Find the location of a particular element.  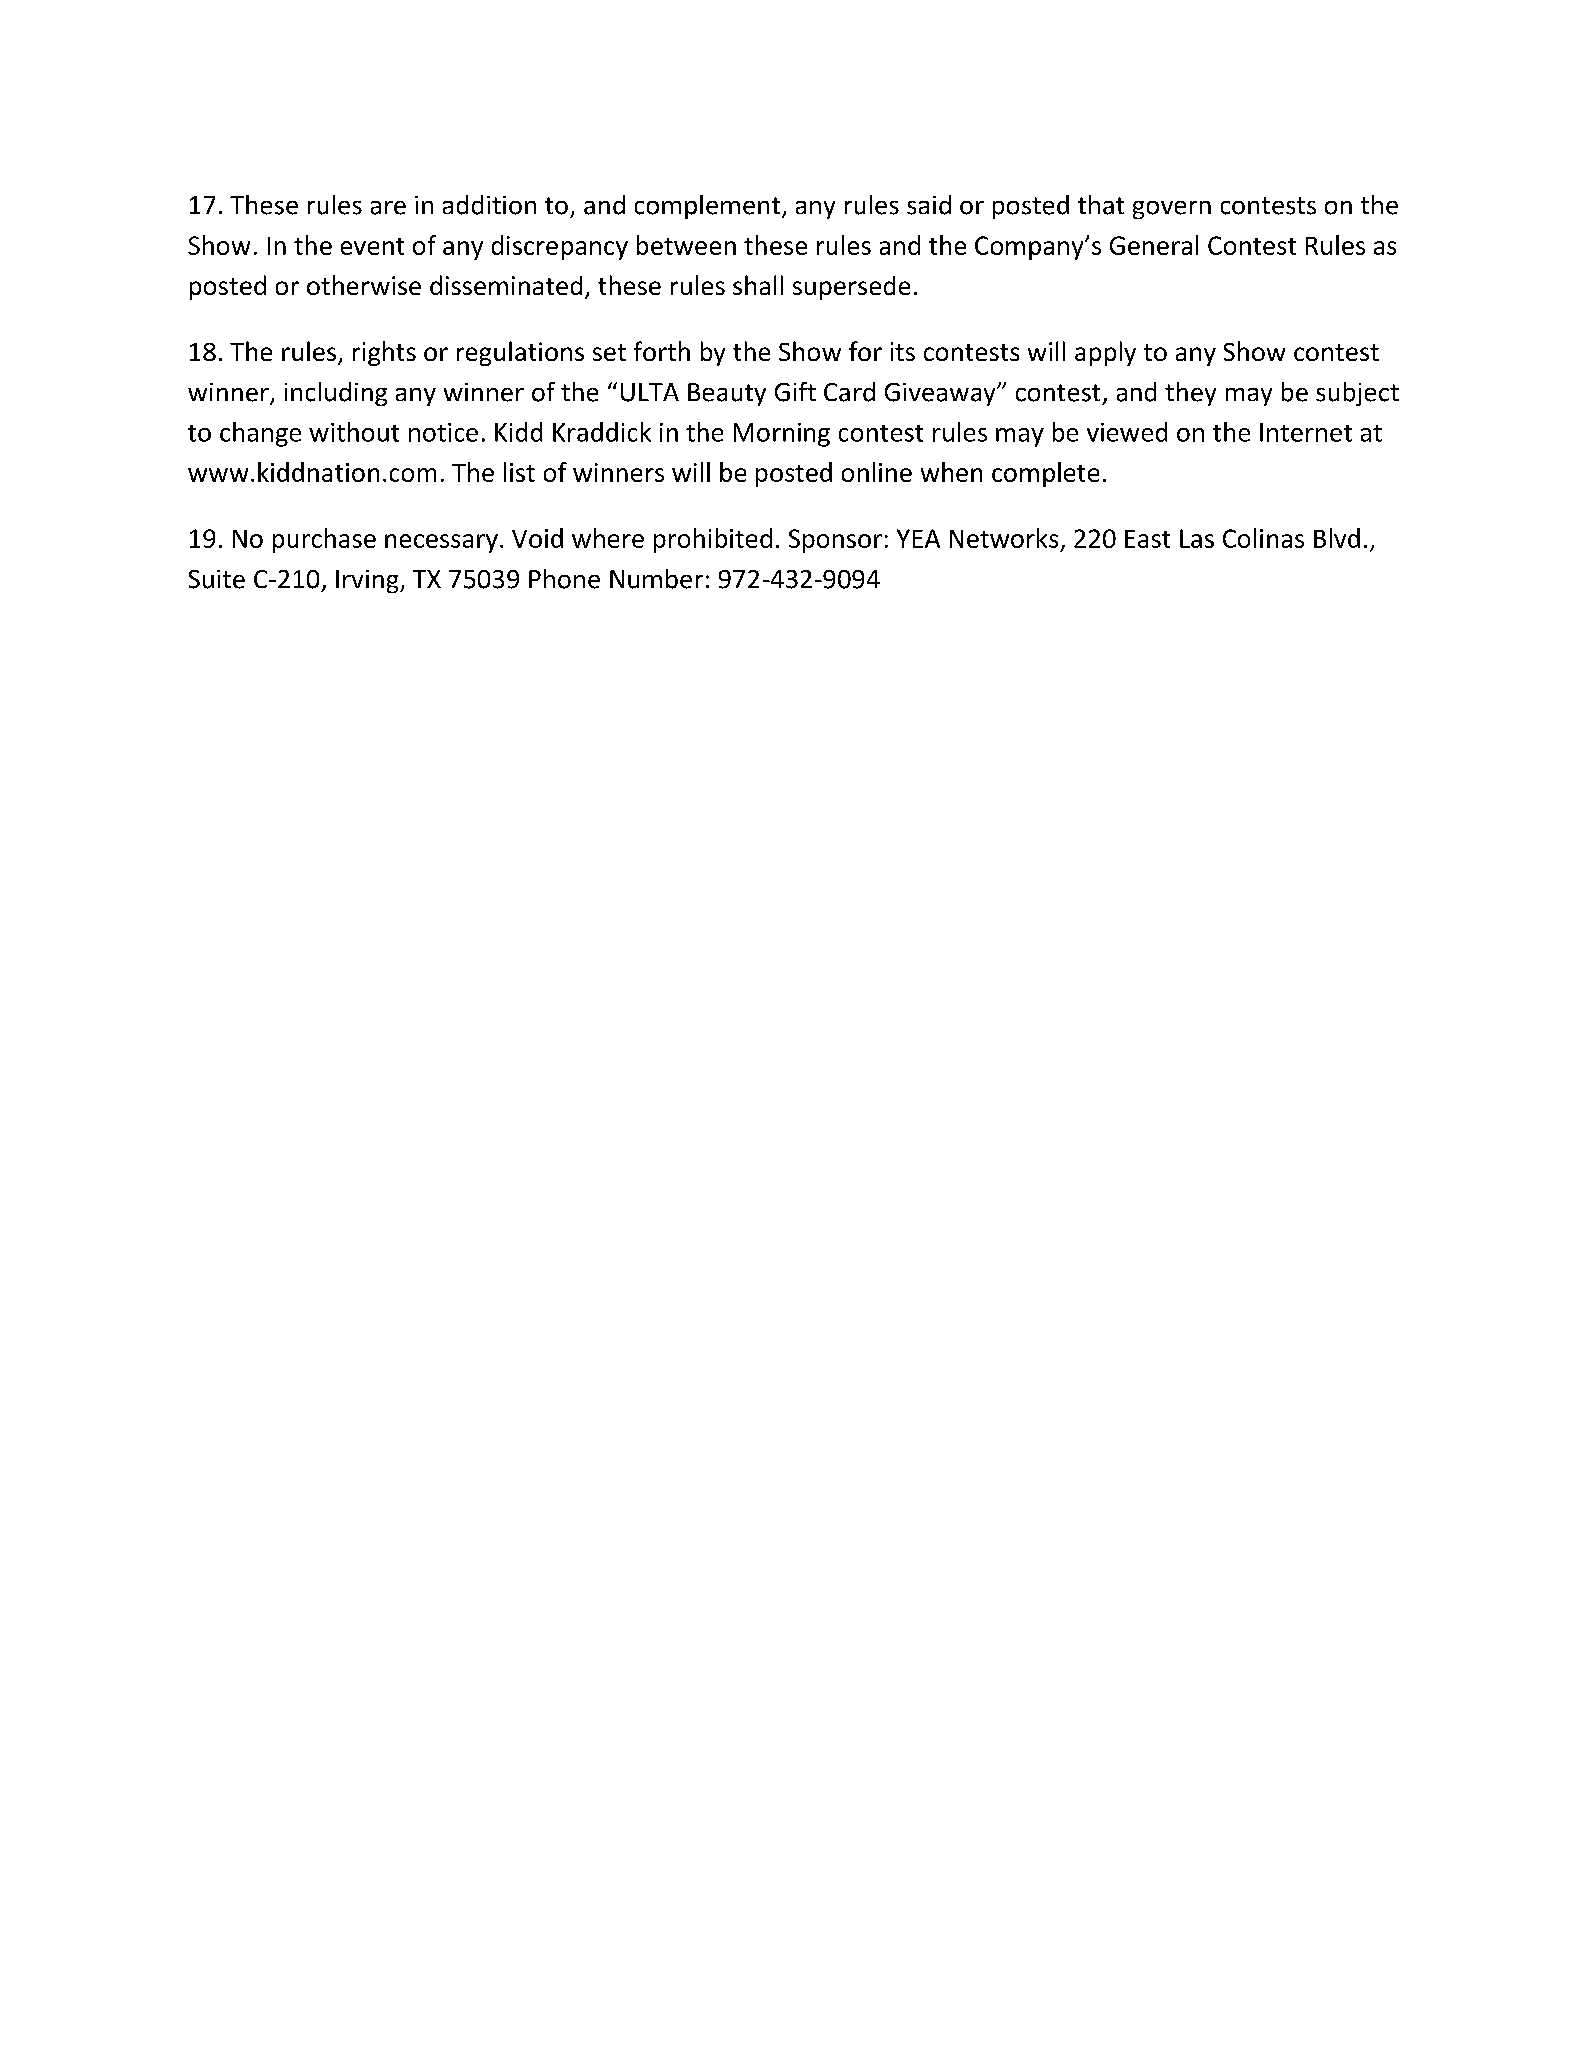

online is located at coordinates (877, 472).
